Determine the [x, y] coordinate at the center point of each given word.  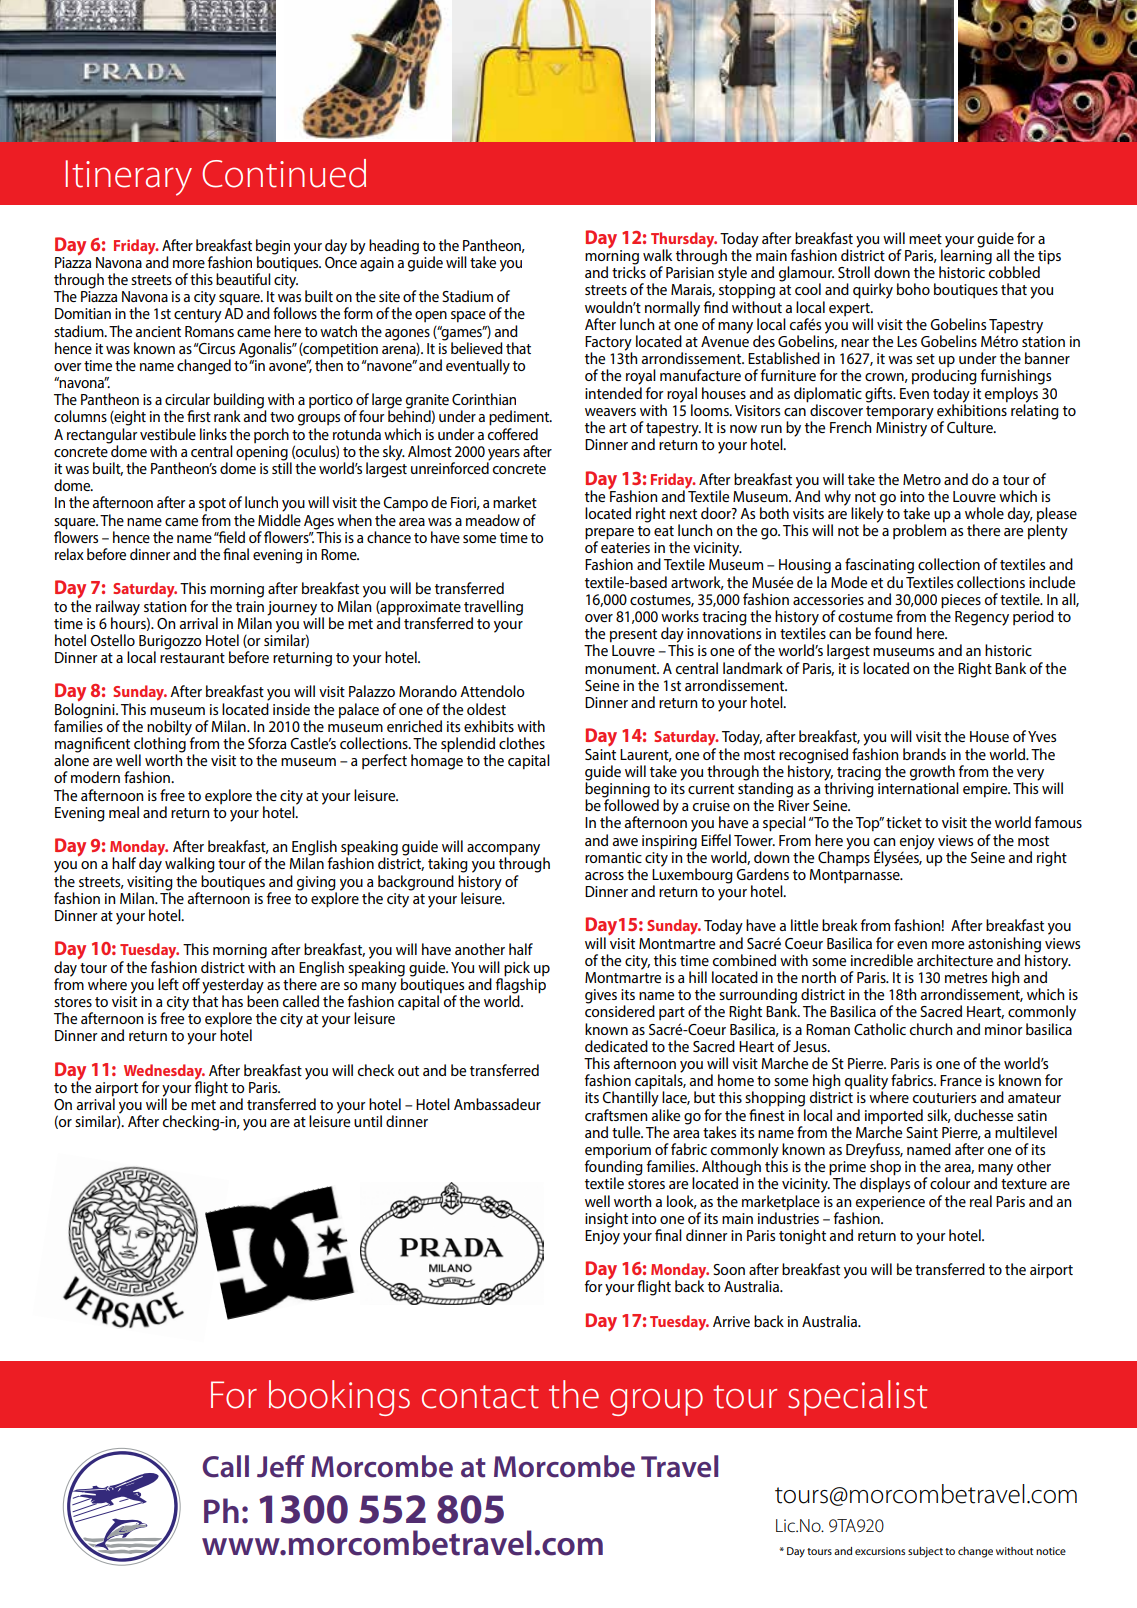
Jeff [281, 1466]
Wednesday [164, 1073]
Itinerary [128, 178]
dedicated [616, 1046]
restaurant [192, 658]
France [961, 1080]
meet [925, 239]
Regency [982, 618]
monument [622, 669]
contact [480, 1397]
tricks [629, 271]
